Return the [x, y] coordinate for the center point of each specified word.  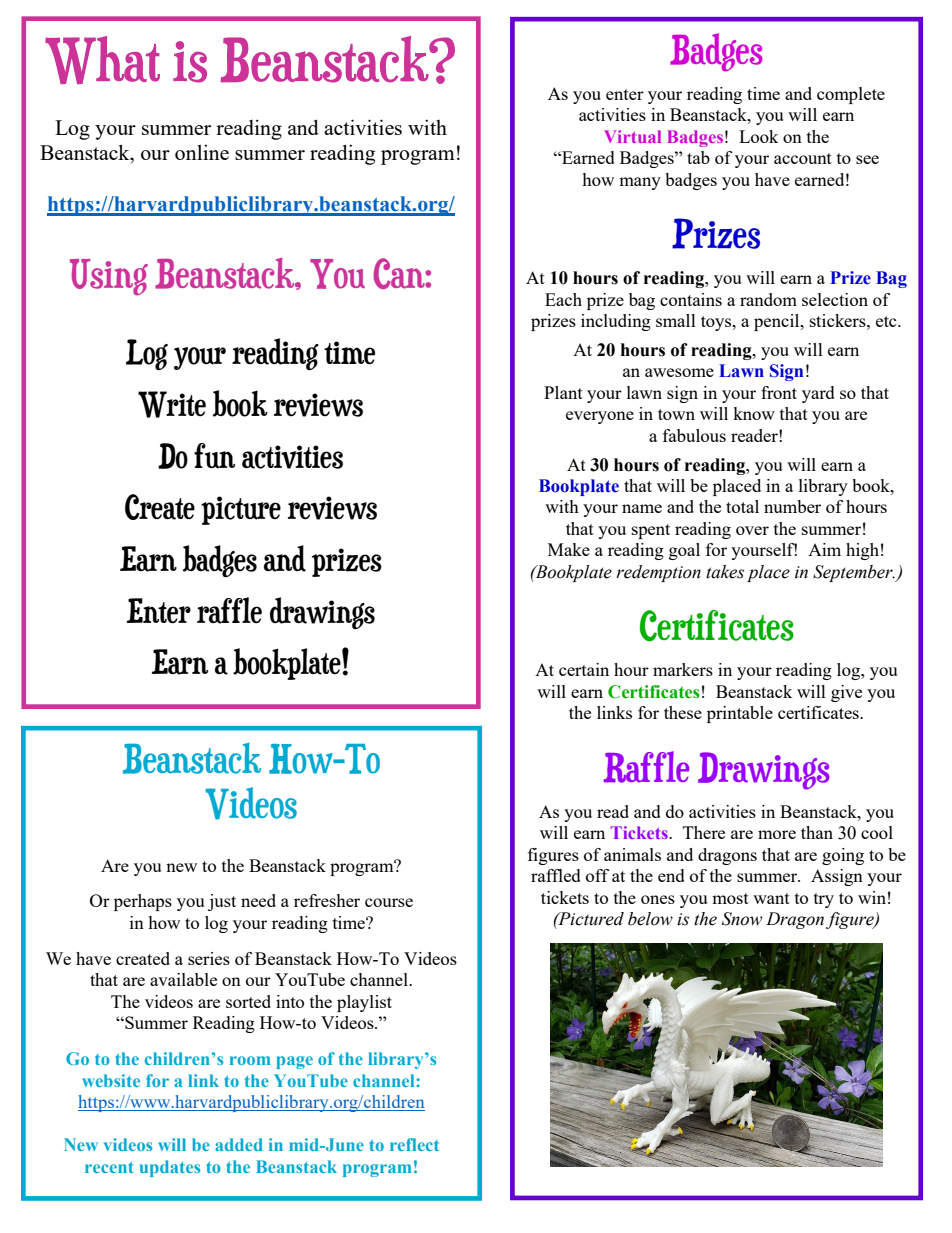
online [202, 152]
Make [569, 549]
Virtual [632, 136]
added [239, 1144]
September [854, 573]
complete [851, 95]
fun [214, 456]
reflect [414, 1144]
